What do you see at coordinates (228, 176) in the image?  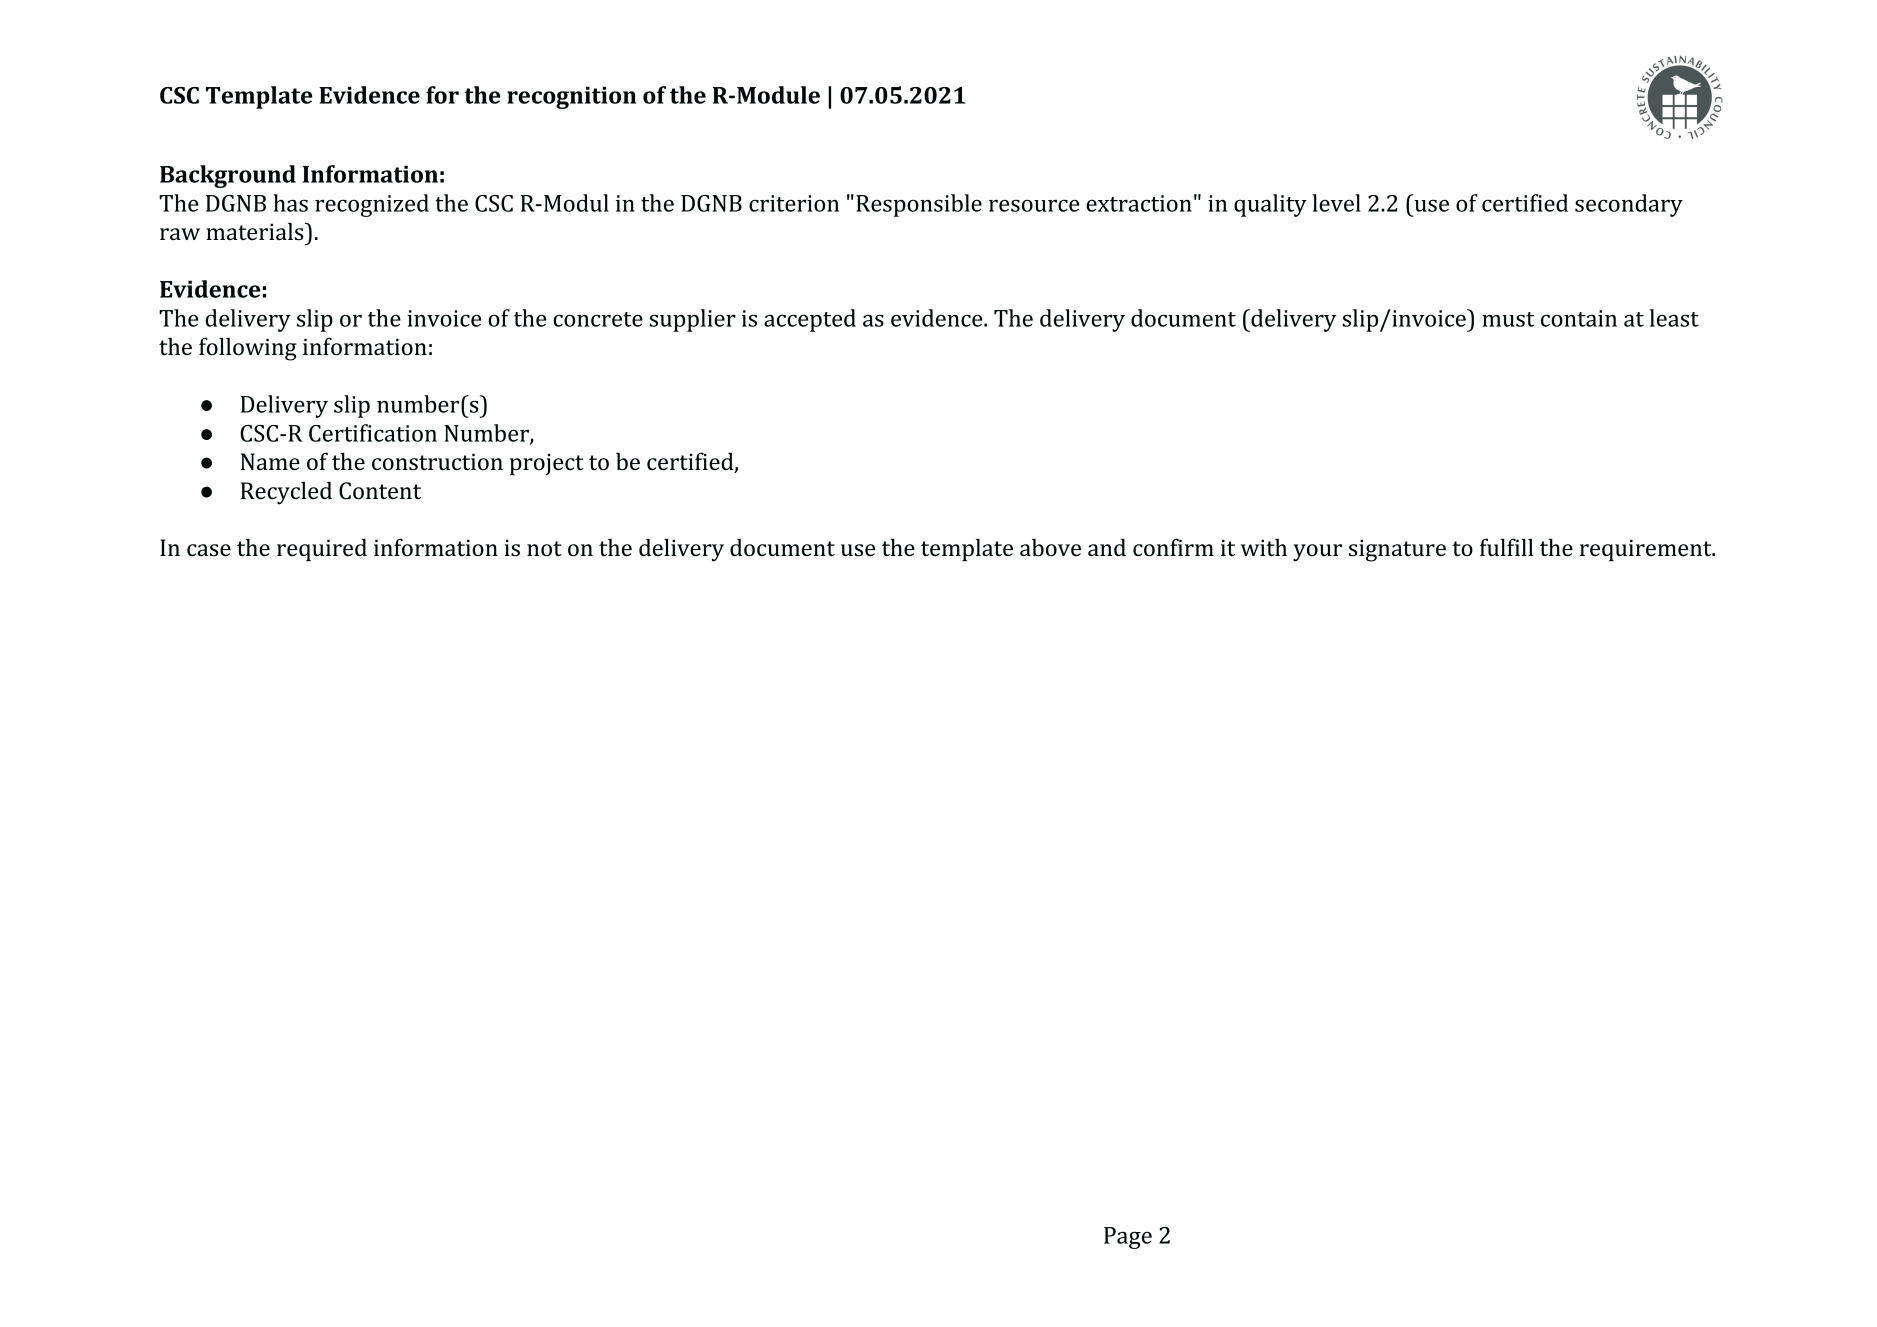 I see `Background` at bounding box center [228, 176].
